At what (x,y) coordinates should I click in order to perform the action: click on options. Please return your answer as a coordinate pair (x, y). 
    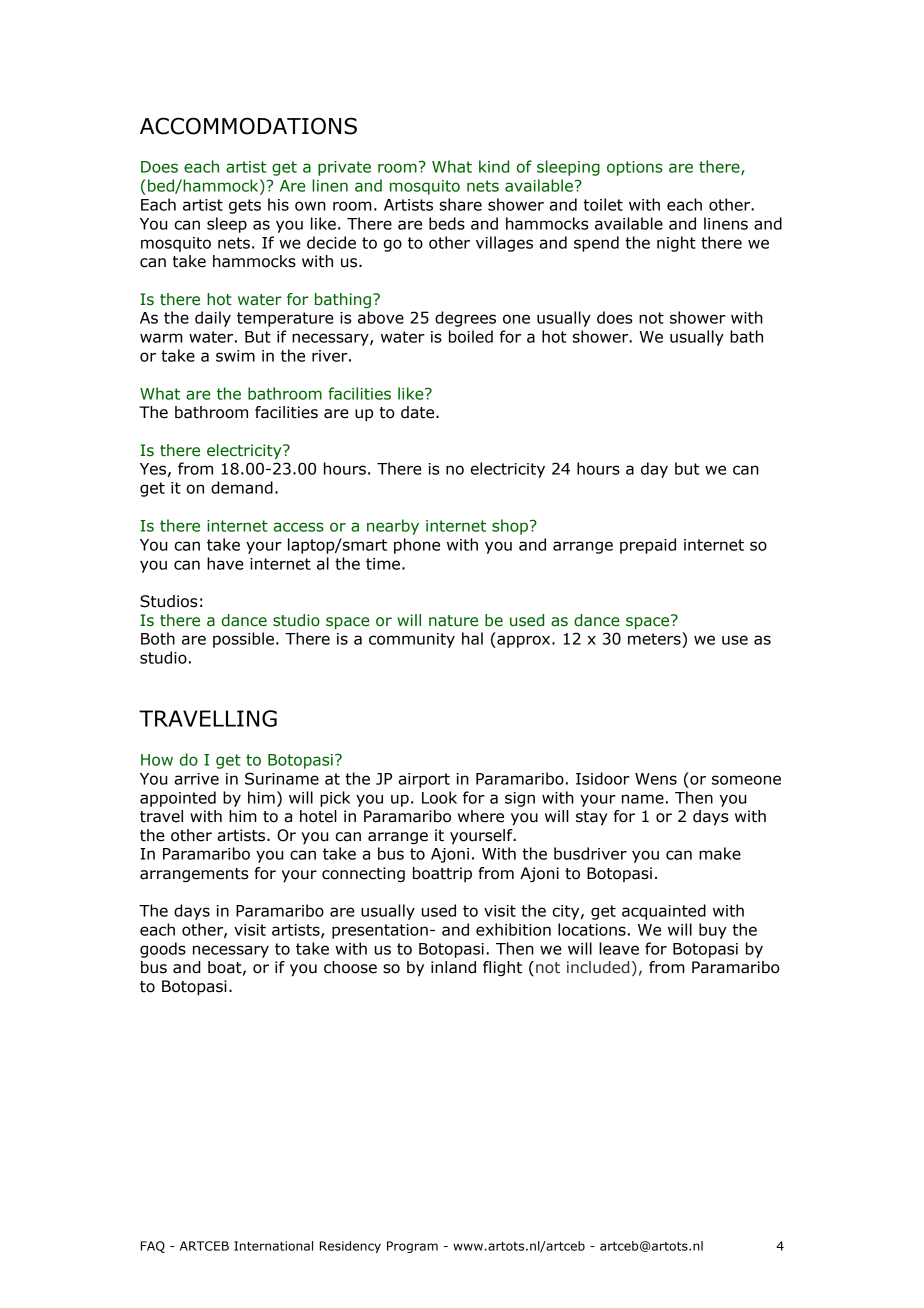
    Looking at the image, I should click on (635, 168).
